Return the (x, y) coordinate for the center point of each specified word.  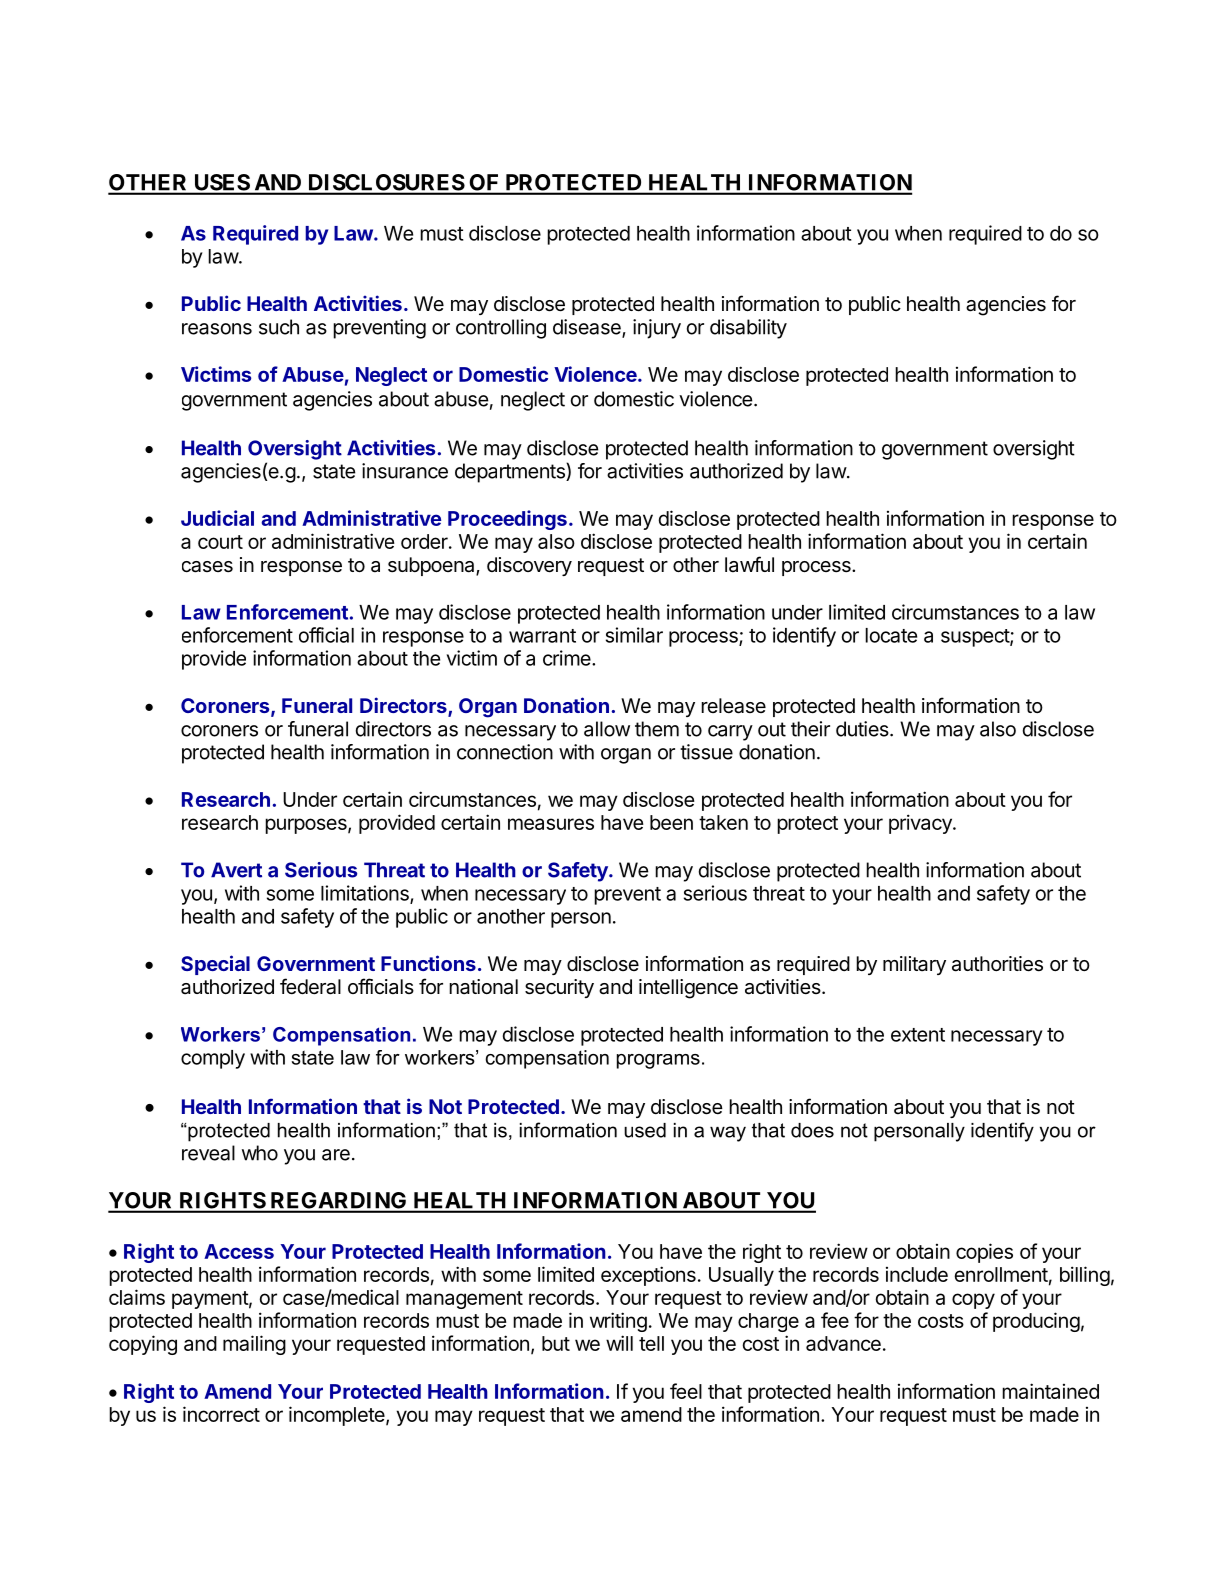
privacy (921, 824)
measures (551, 824)
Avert (236, 870)
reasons (217, 329)
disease (588, 328)
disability (748, 329)
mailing (254, 1345)
